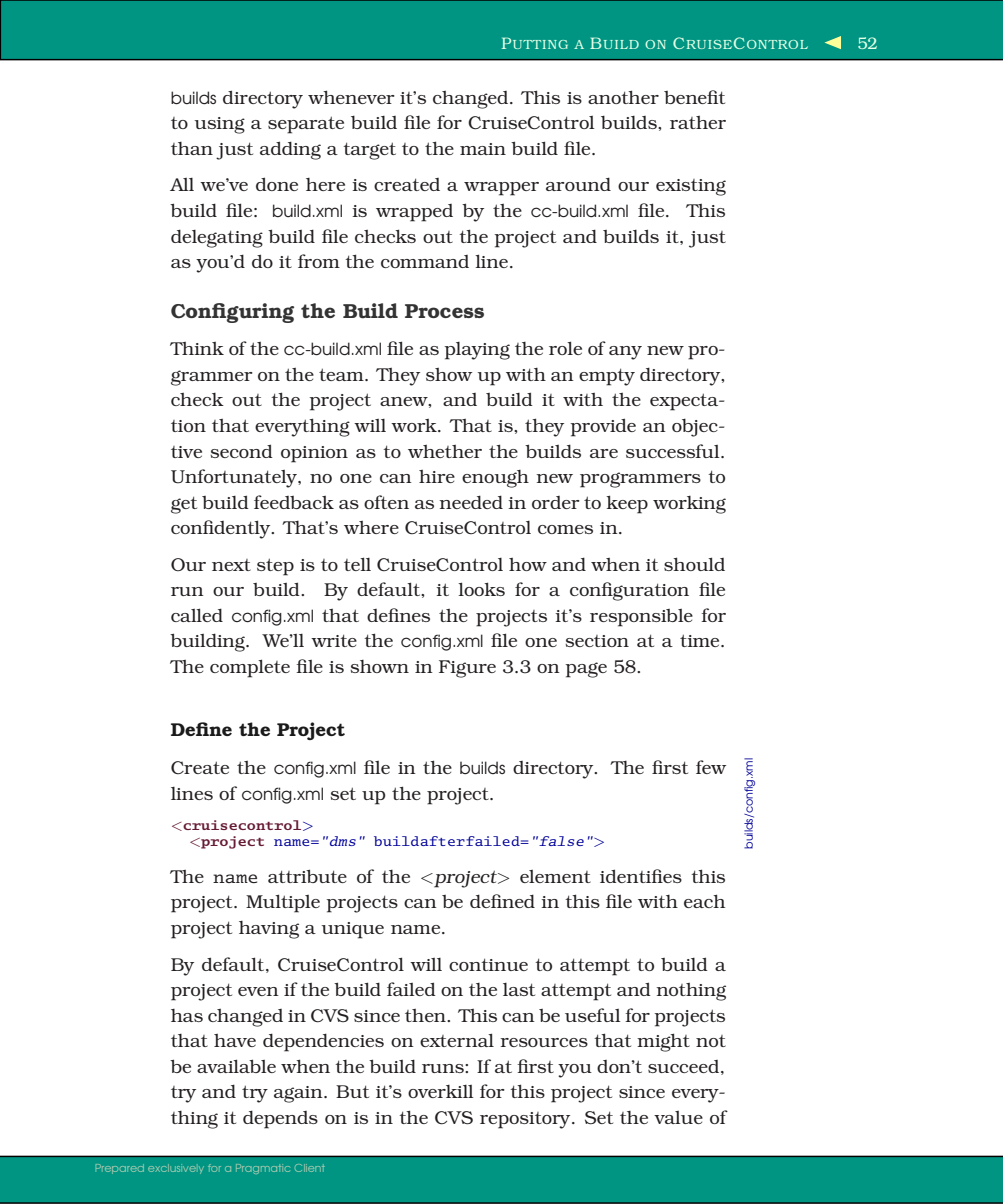  Describe the element at coordinates (269, 930) in the document. I see `having` at that location.
